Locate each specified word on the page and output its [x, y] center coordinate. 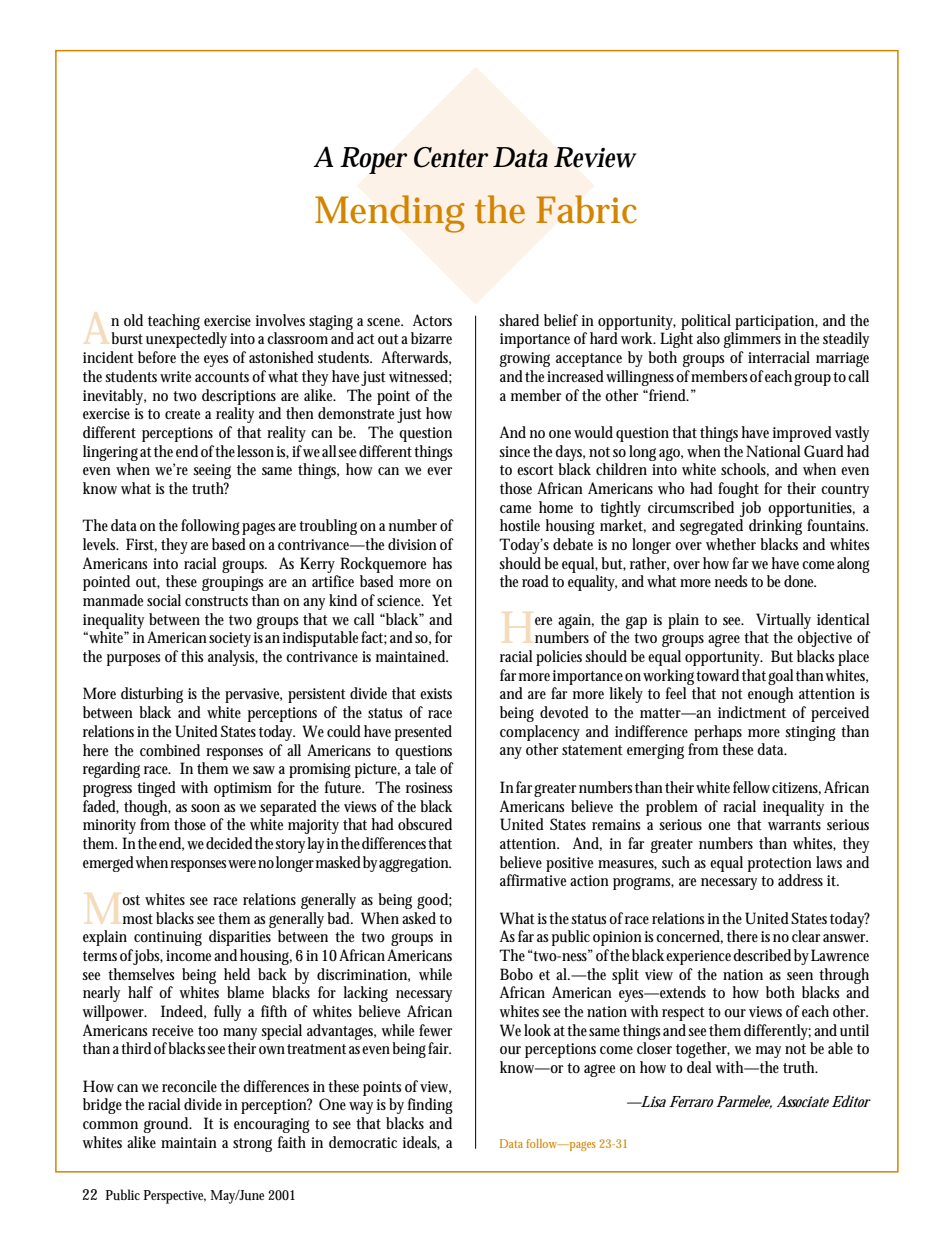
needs [731, 581]
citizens [796, 788]
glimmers [754, 340]
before [157, 357]
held [237, 974]
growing [525, 359]
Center [451, 157]
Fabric [586, 209]
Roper [373, 160]
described [762, 955]
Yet [442, 600]
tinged [156, 789]
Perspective [175, 1197]
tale [425, 768]
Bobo [516, 974]
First [141, 545]
